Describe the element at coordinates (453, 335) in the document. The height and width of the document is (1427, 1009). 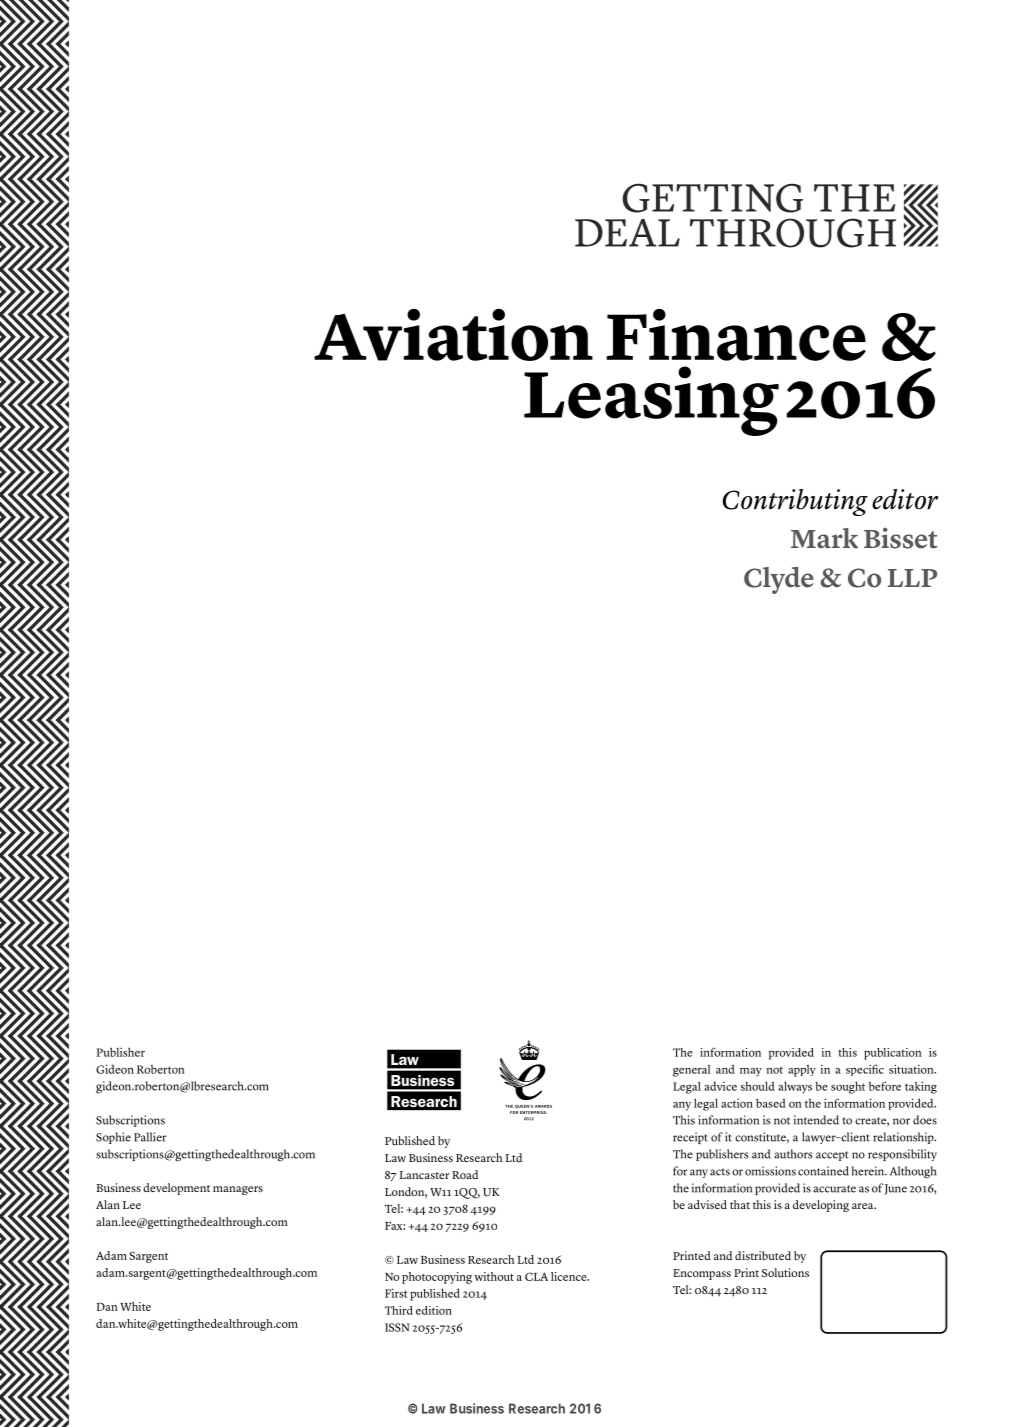
I see `Aviation` at that location.
